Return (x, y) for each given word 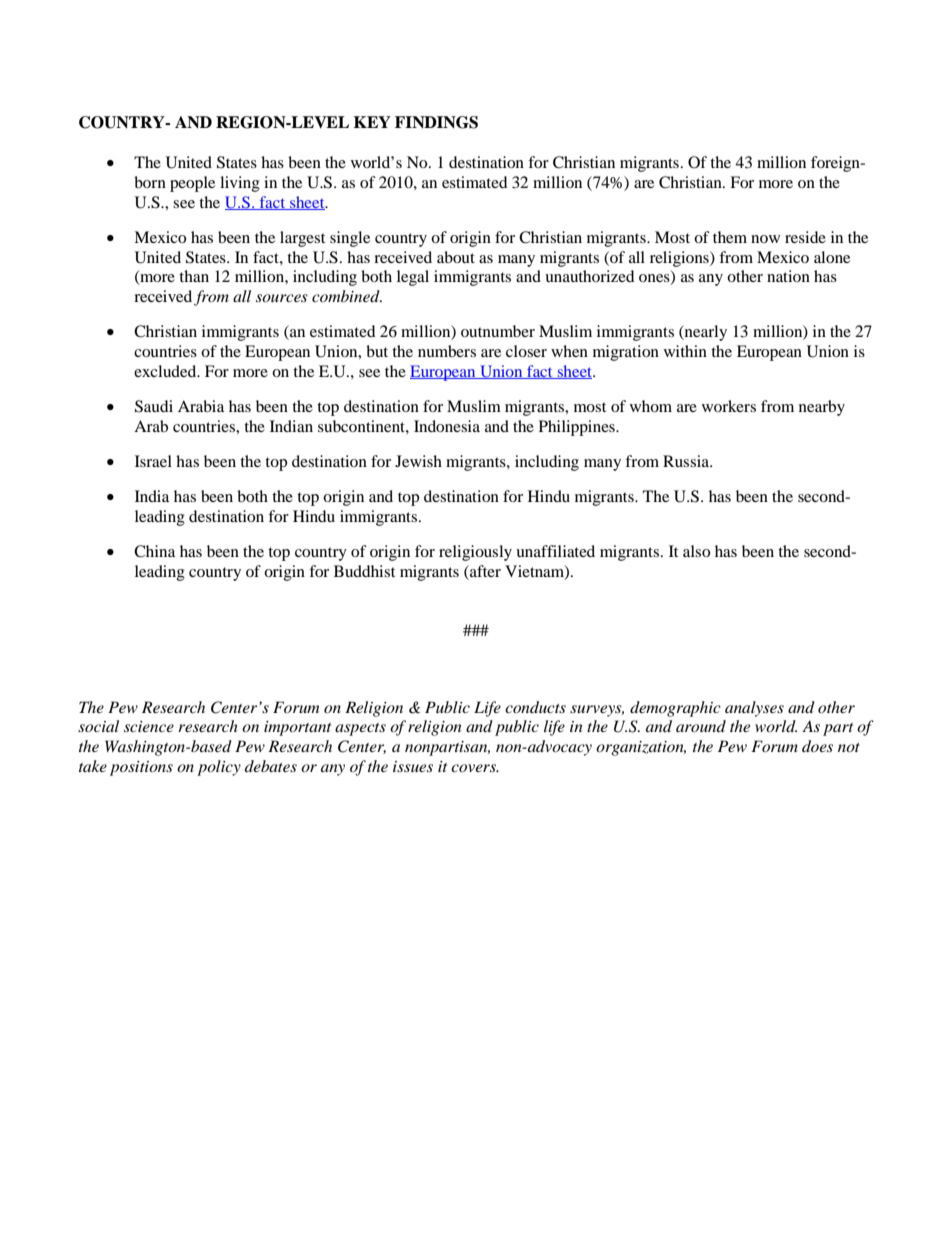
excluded (166, 371)
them (730, 237)
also (696, 551)
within (685, 351)
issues (413, 766)
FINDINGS (436, 122)
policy (219, 768)
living (240, 184)
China (154, 551)
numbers (447, 351)
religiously (475, 553)
